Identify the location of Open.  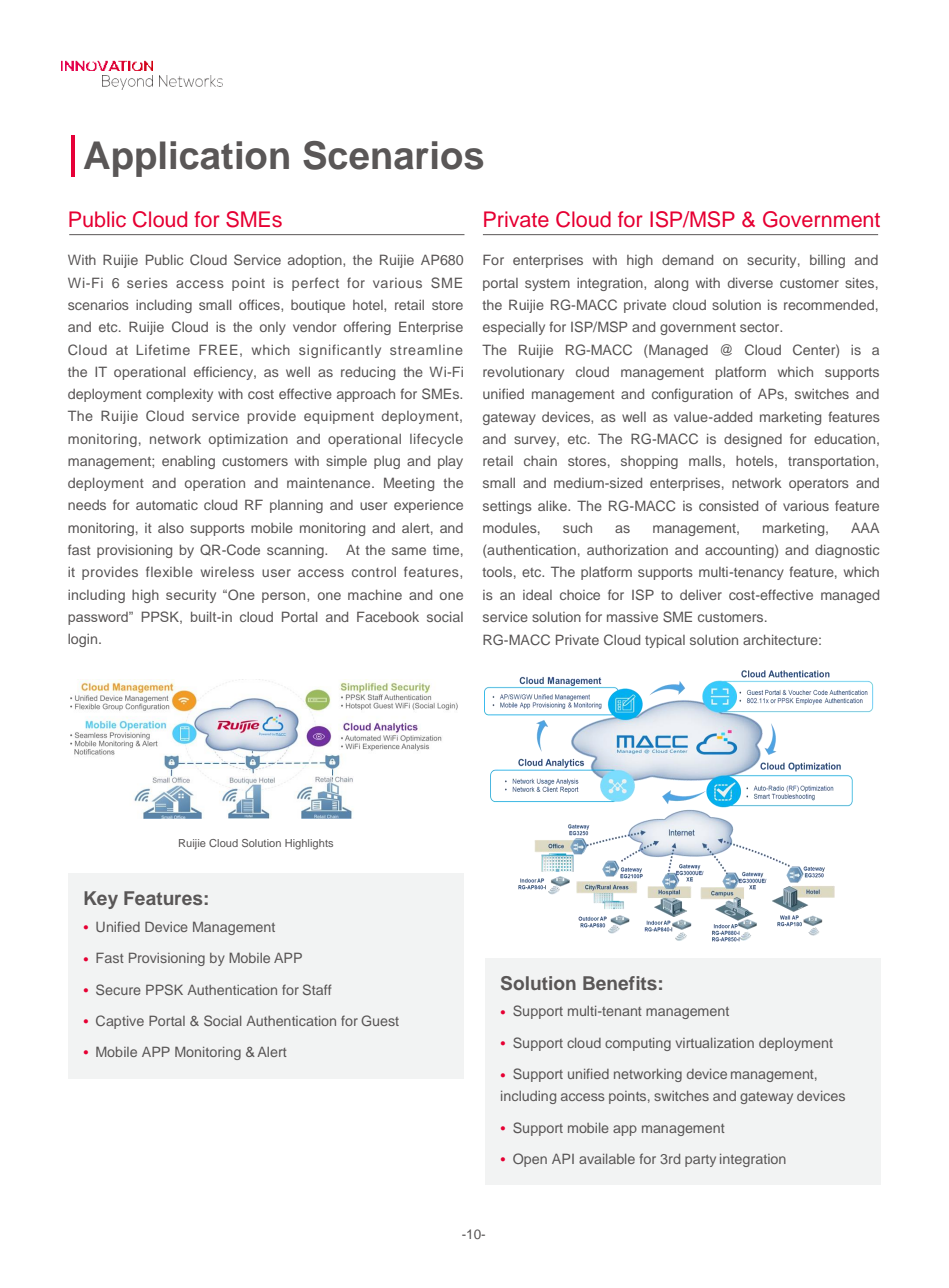
(530, 1160).
